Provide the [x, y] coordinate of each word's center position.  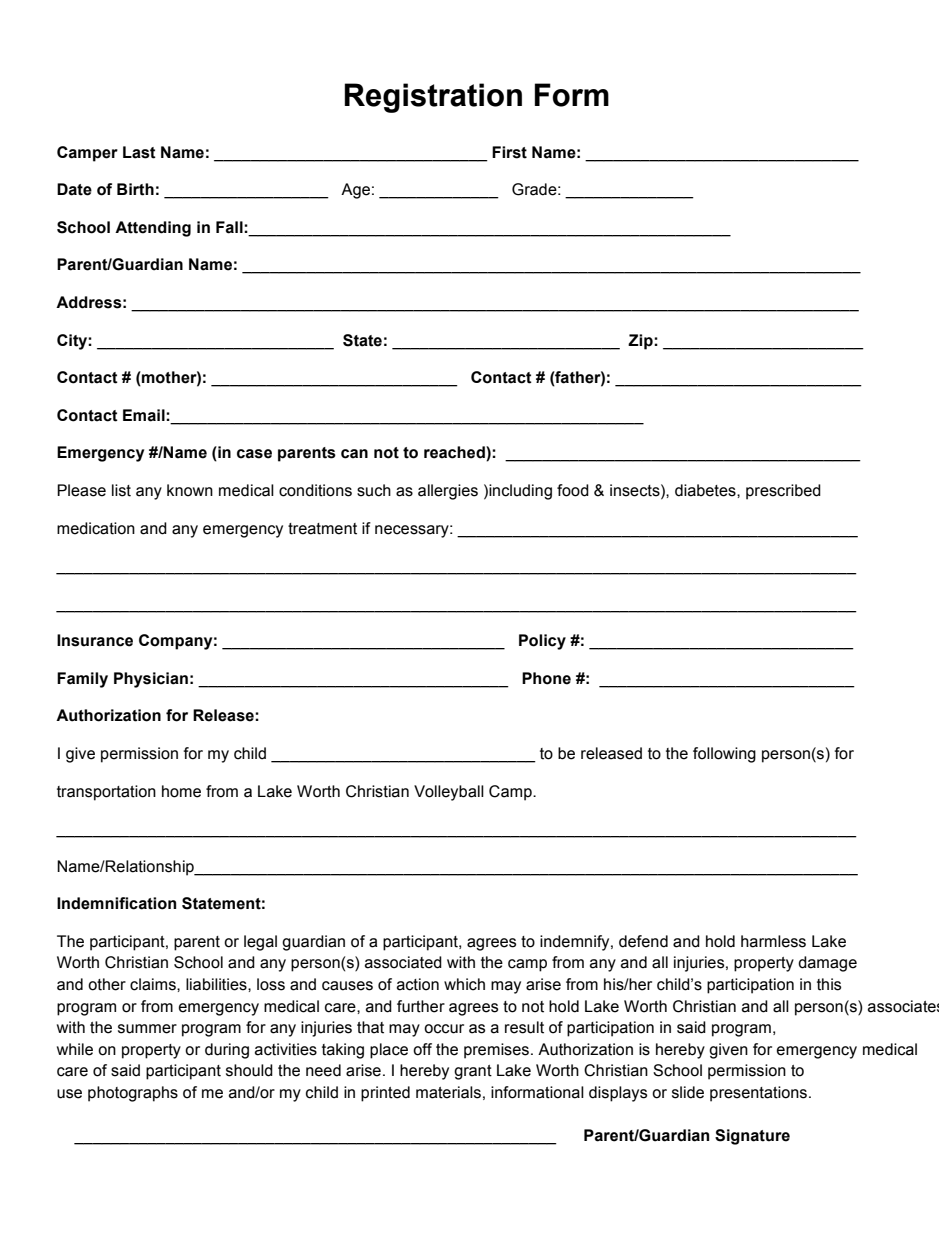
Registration [433, 98]
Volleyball [449, 793]
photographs [133, 1094]
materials [448, 1092]
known [190, 490]
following [724, 755]
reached [455, 453]
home [181, 791]
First [509, 152]
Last [139, 152]
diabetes [706, 490]
